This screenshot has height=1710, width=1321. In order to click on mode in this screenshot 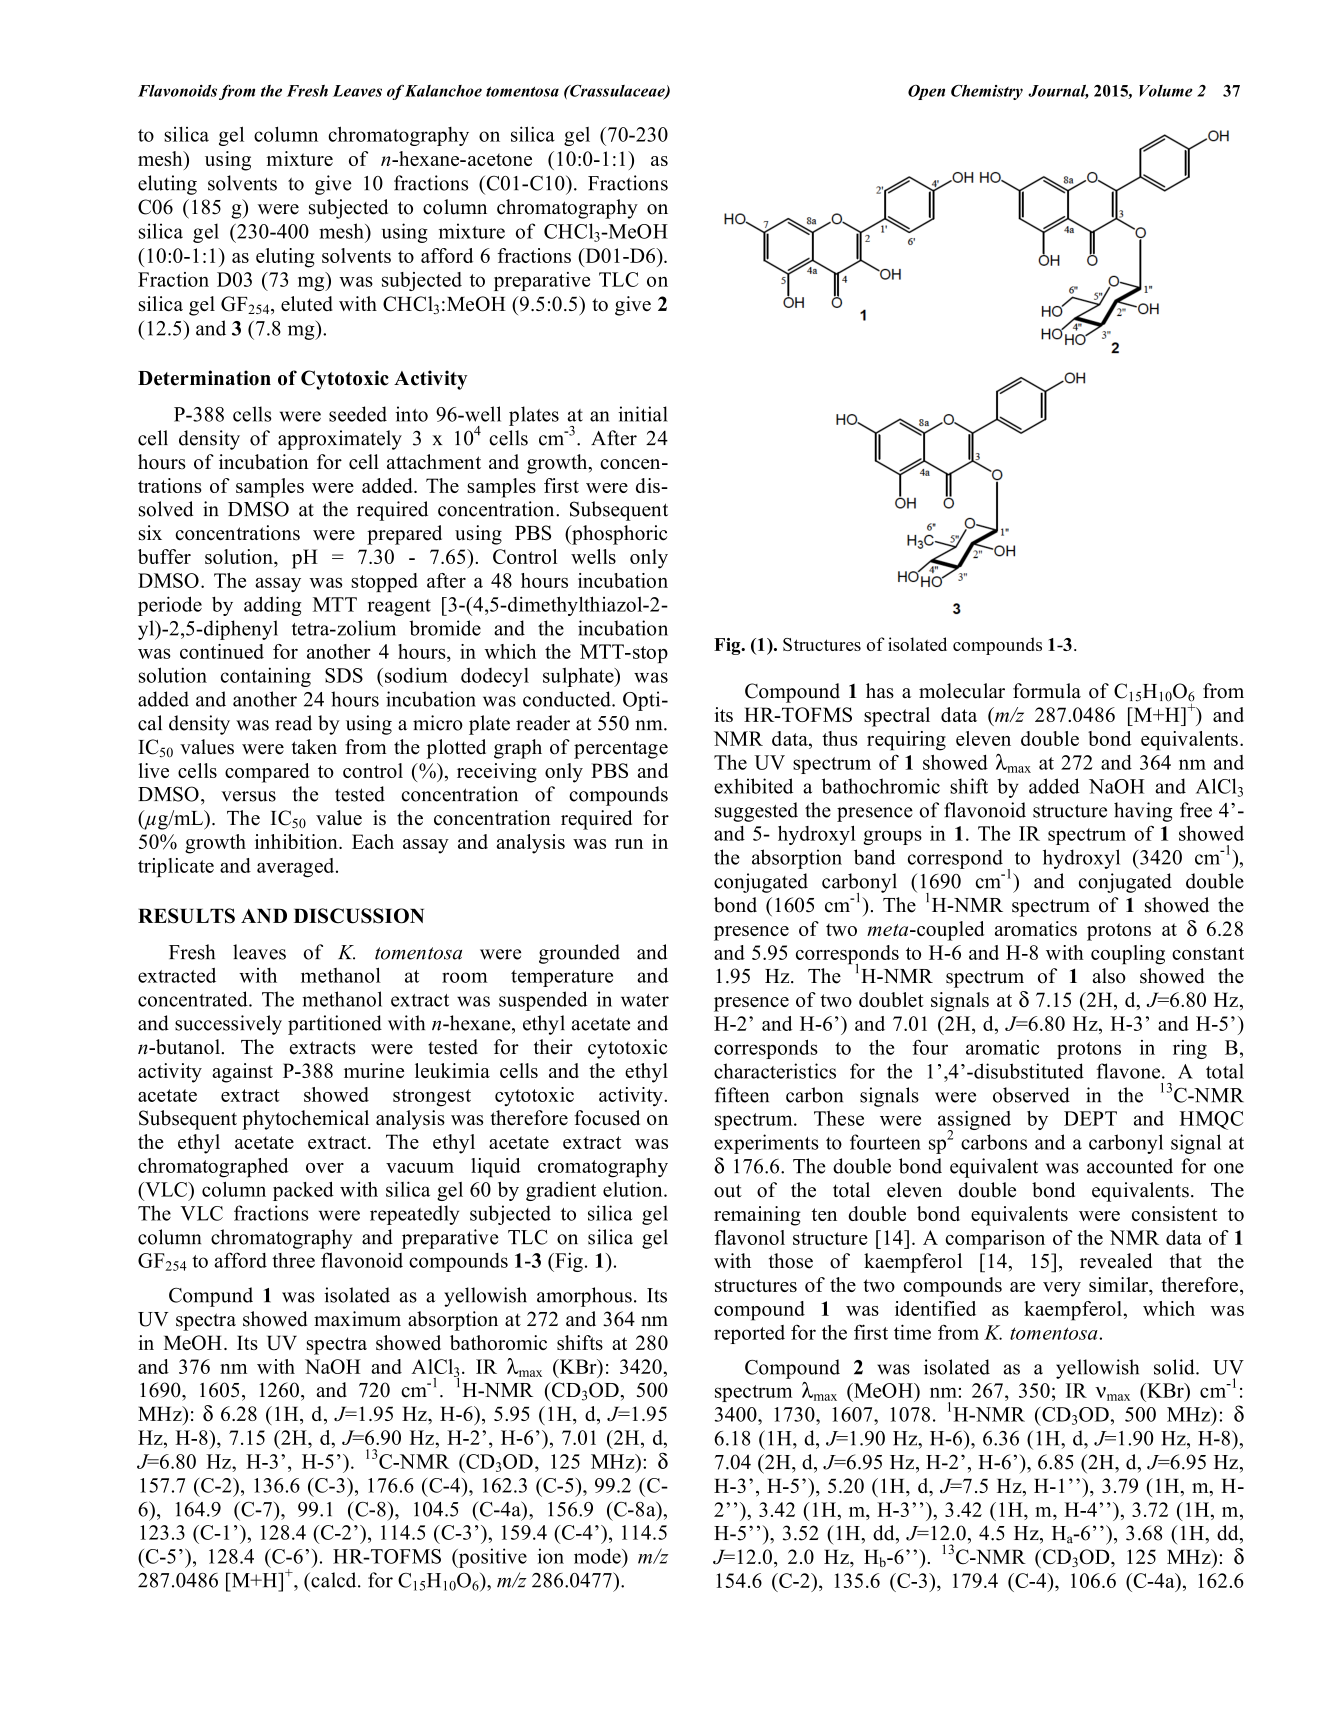, I will do `click(598, 1556)`.
